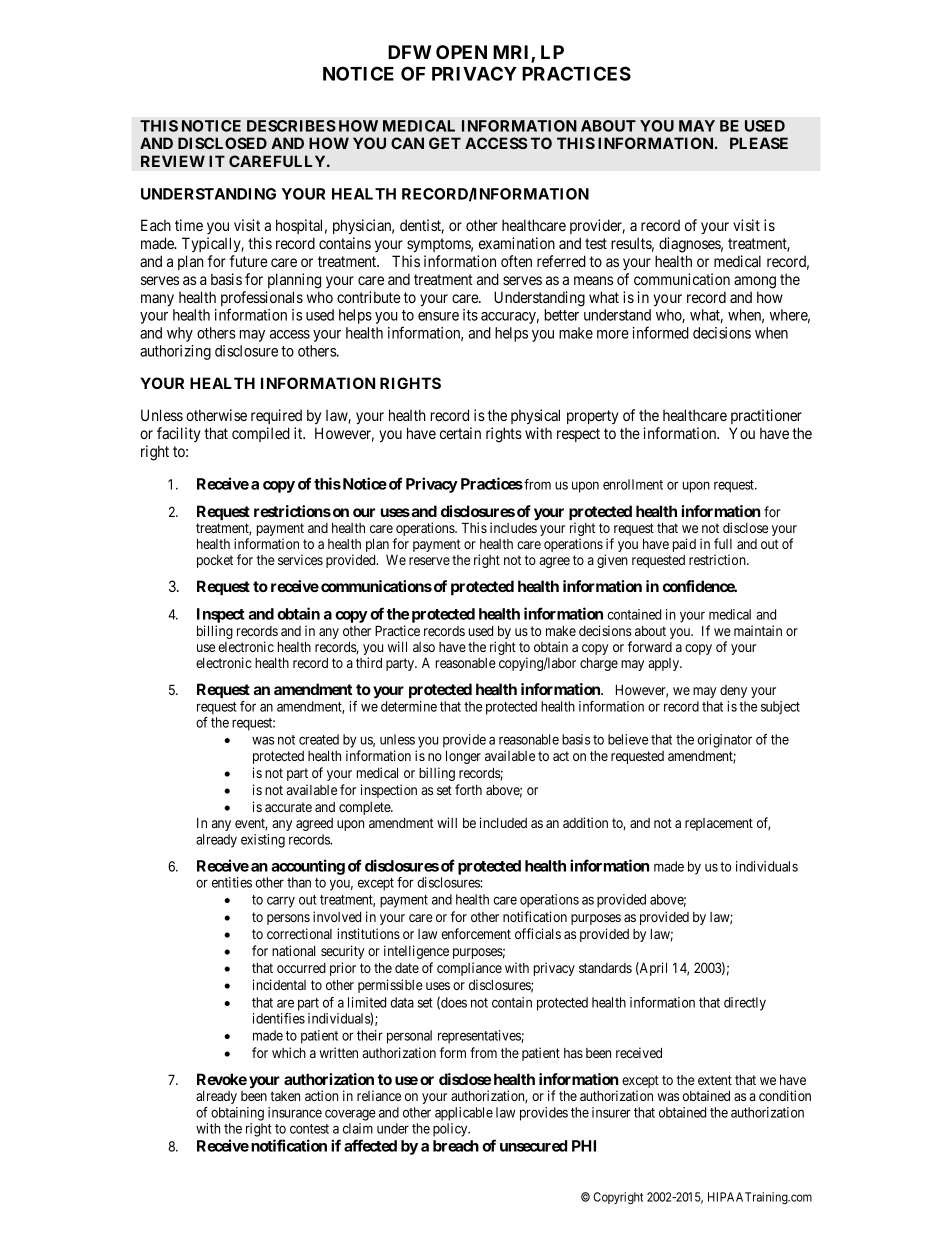  What do you see at coordinates (758, 630) in the screenshot?
I see `maintain` at bounding box center [758, 630].
